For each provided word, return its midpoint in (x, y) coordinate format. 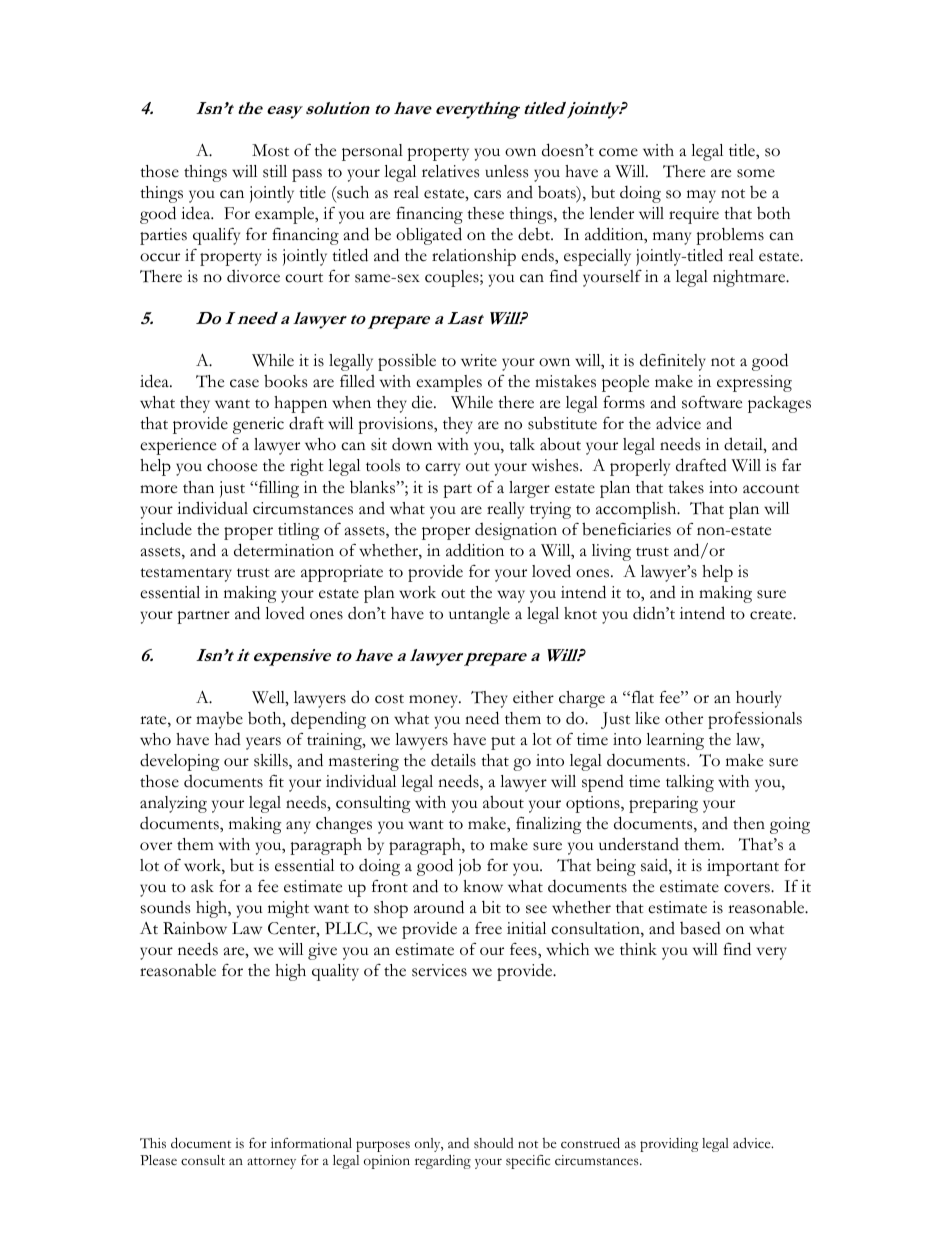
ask (202, 886)
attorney (271, 1163)
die (423, 402)
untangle (479, 615)
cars (487, 194)
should (494, 1143)
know (483, 886)
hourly (759, 699)
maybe (219, 720)
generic (258, 425)
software (712, 402)
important (743, 867)
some (756, 173)
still (275, 171)
